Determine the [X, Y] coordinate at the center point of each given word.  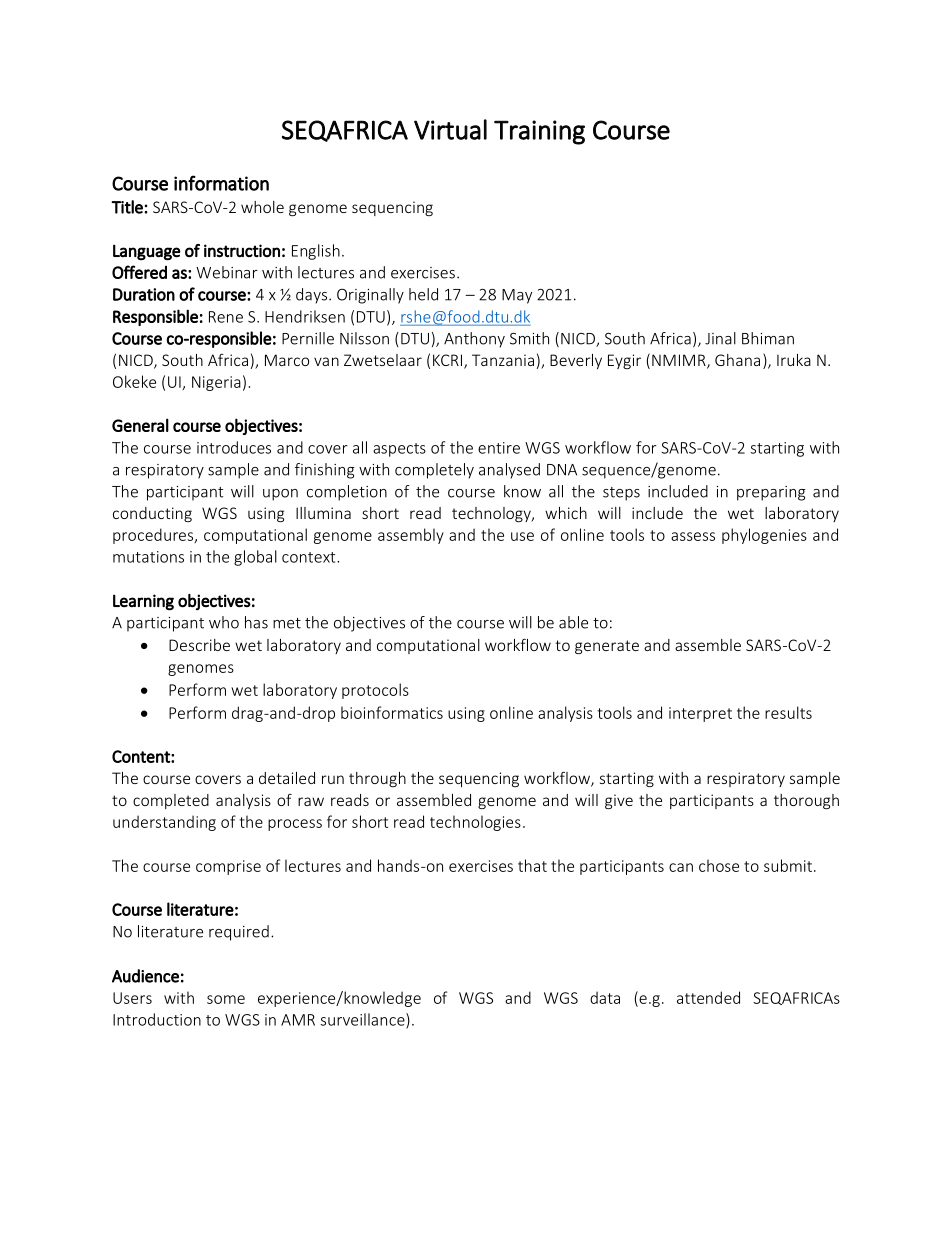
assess [693, 536]
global [255, 558]
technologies [475, 823]
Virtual [450, 129]
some [226, 999]
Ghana [737, 360]
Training [539, 132]
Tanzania [503, 360]
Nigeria [216, 383]
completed [171, 801]
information [221, 183]
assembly [411, 536]
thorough [806, 801]
